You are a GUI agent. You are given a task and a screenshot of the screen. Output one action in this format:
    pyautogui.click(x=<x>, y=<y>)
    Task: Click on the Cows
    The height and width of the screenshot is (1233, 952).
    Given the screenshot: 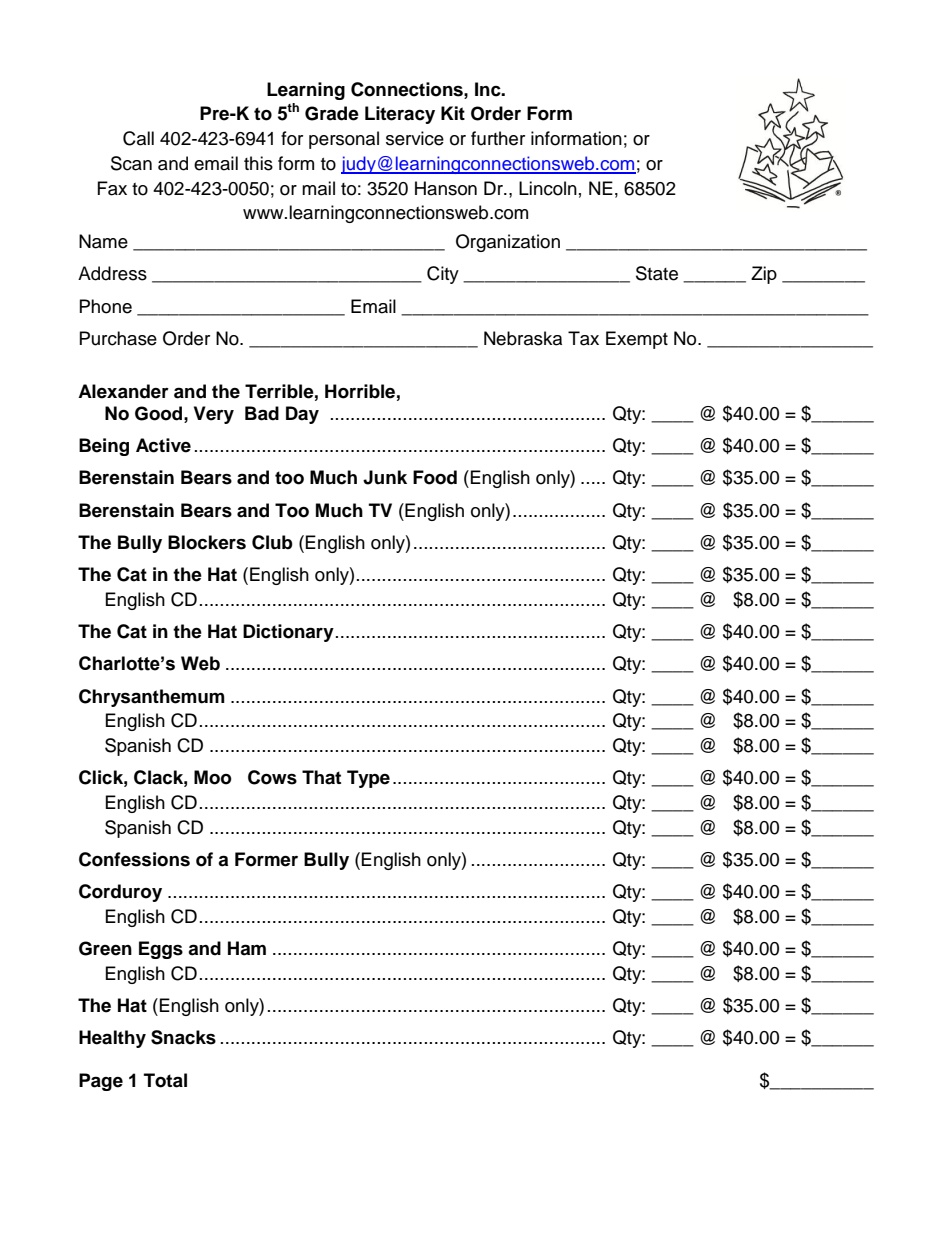 What is the action you would take?
    pyautogui.click(x=272, y=777)
